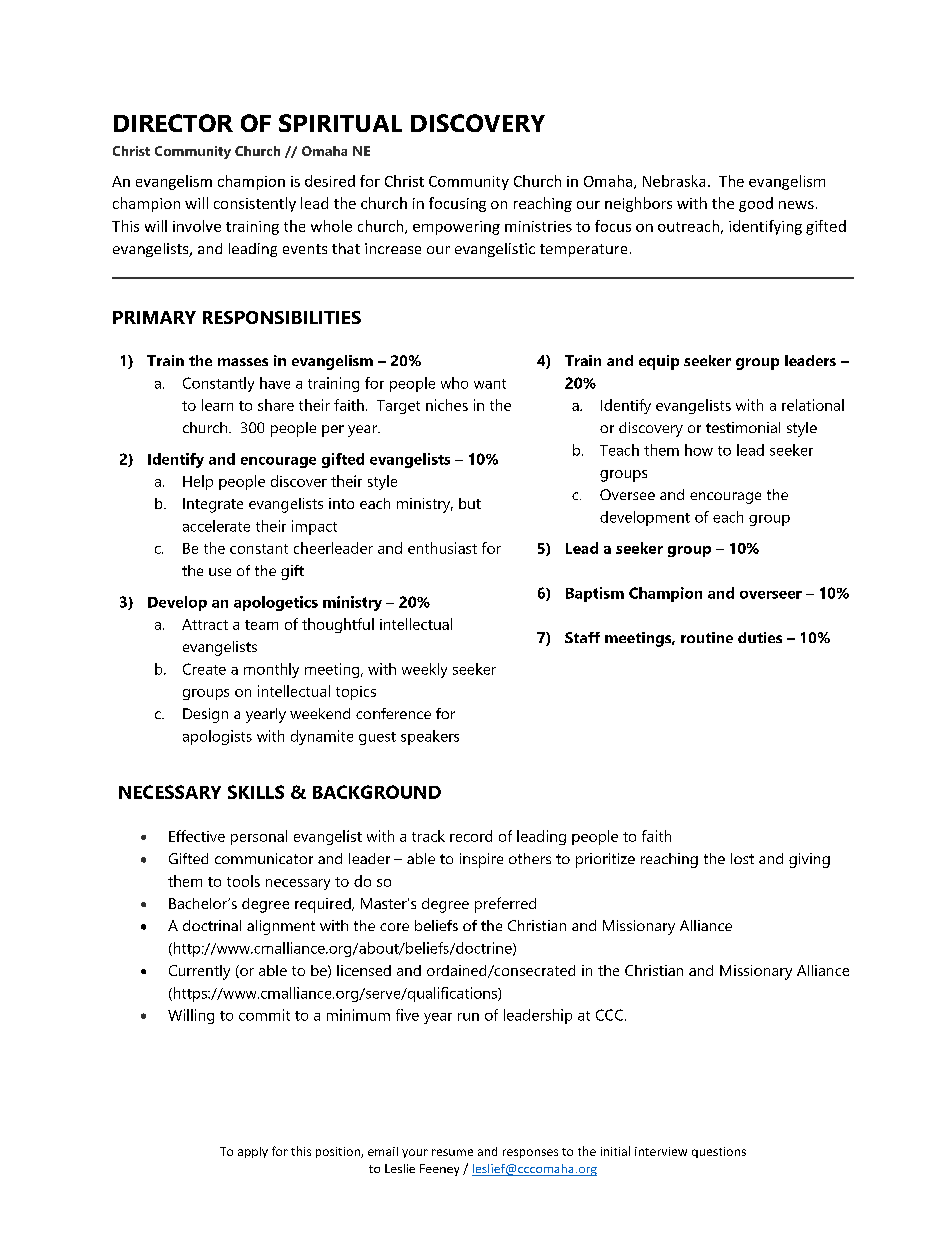 Image resolution: width=952 pixels, height=1233 pixels. I want to click on lost, so click(742, 858).
